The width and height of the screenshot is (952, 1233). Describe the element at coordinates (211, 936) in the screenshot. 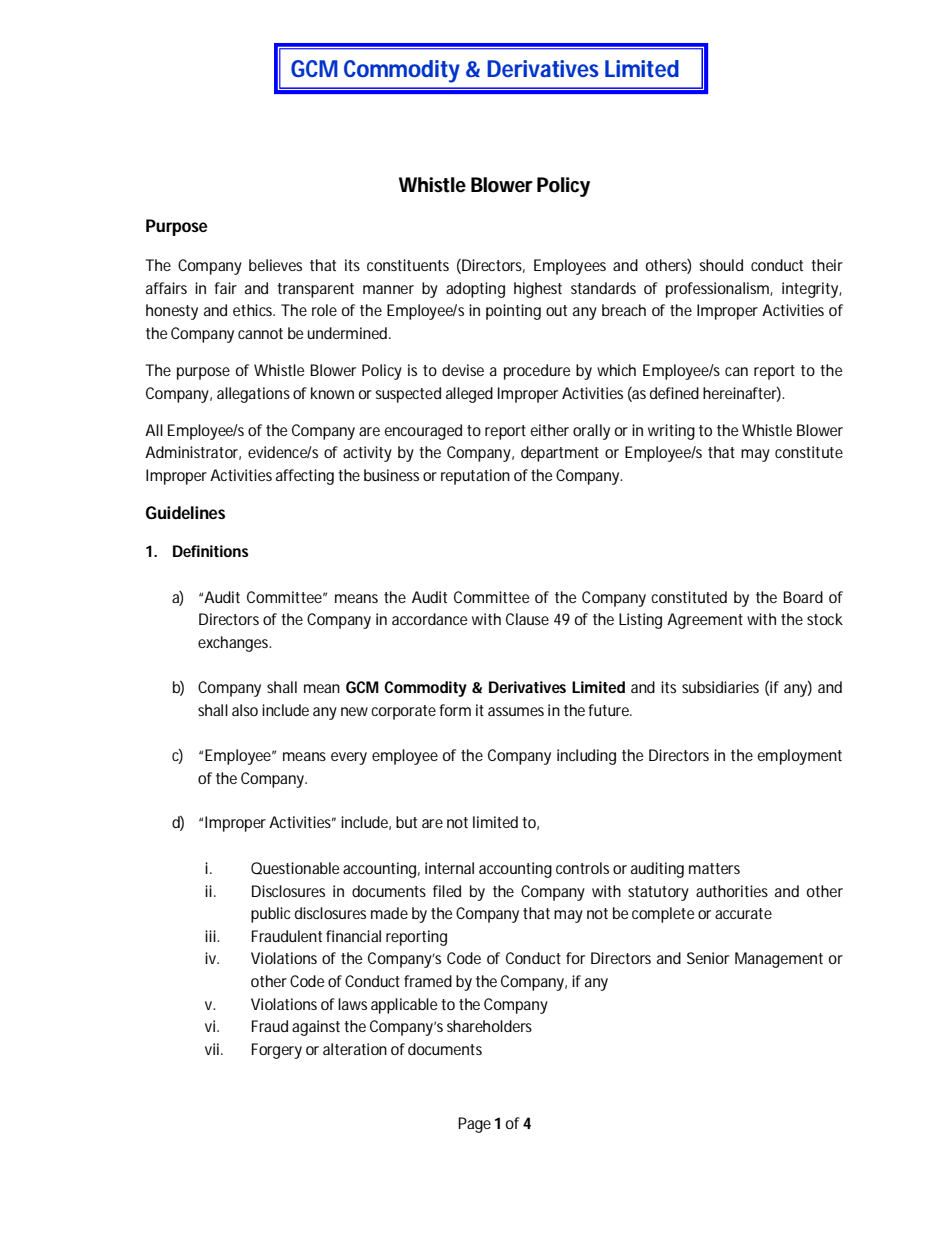

I see `iii` at that location.
